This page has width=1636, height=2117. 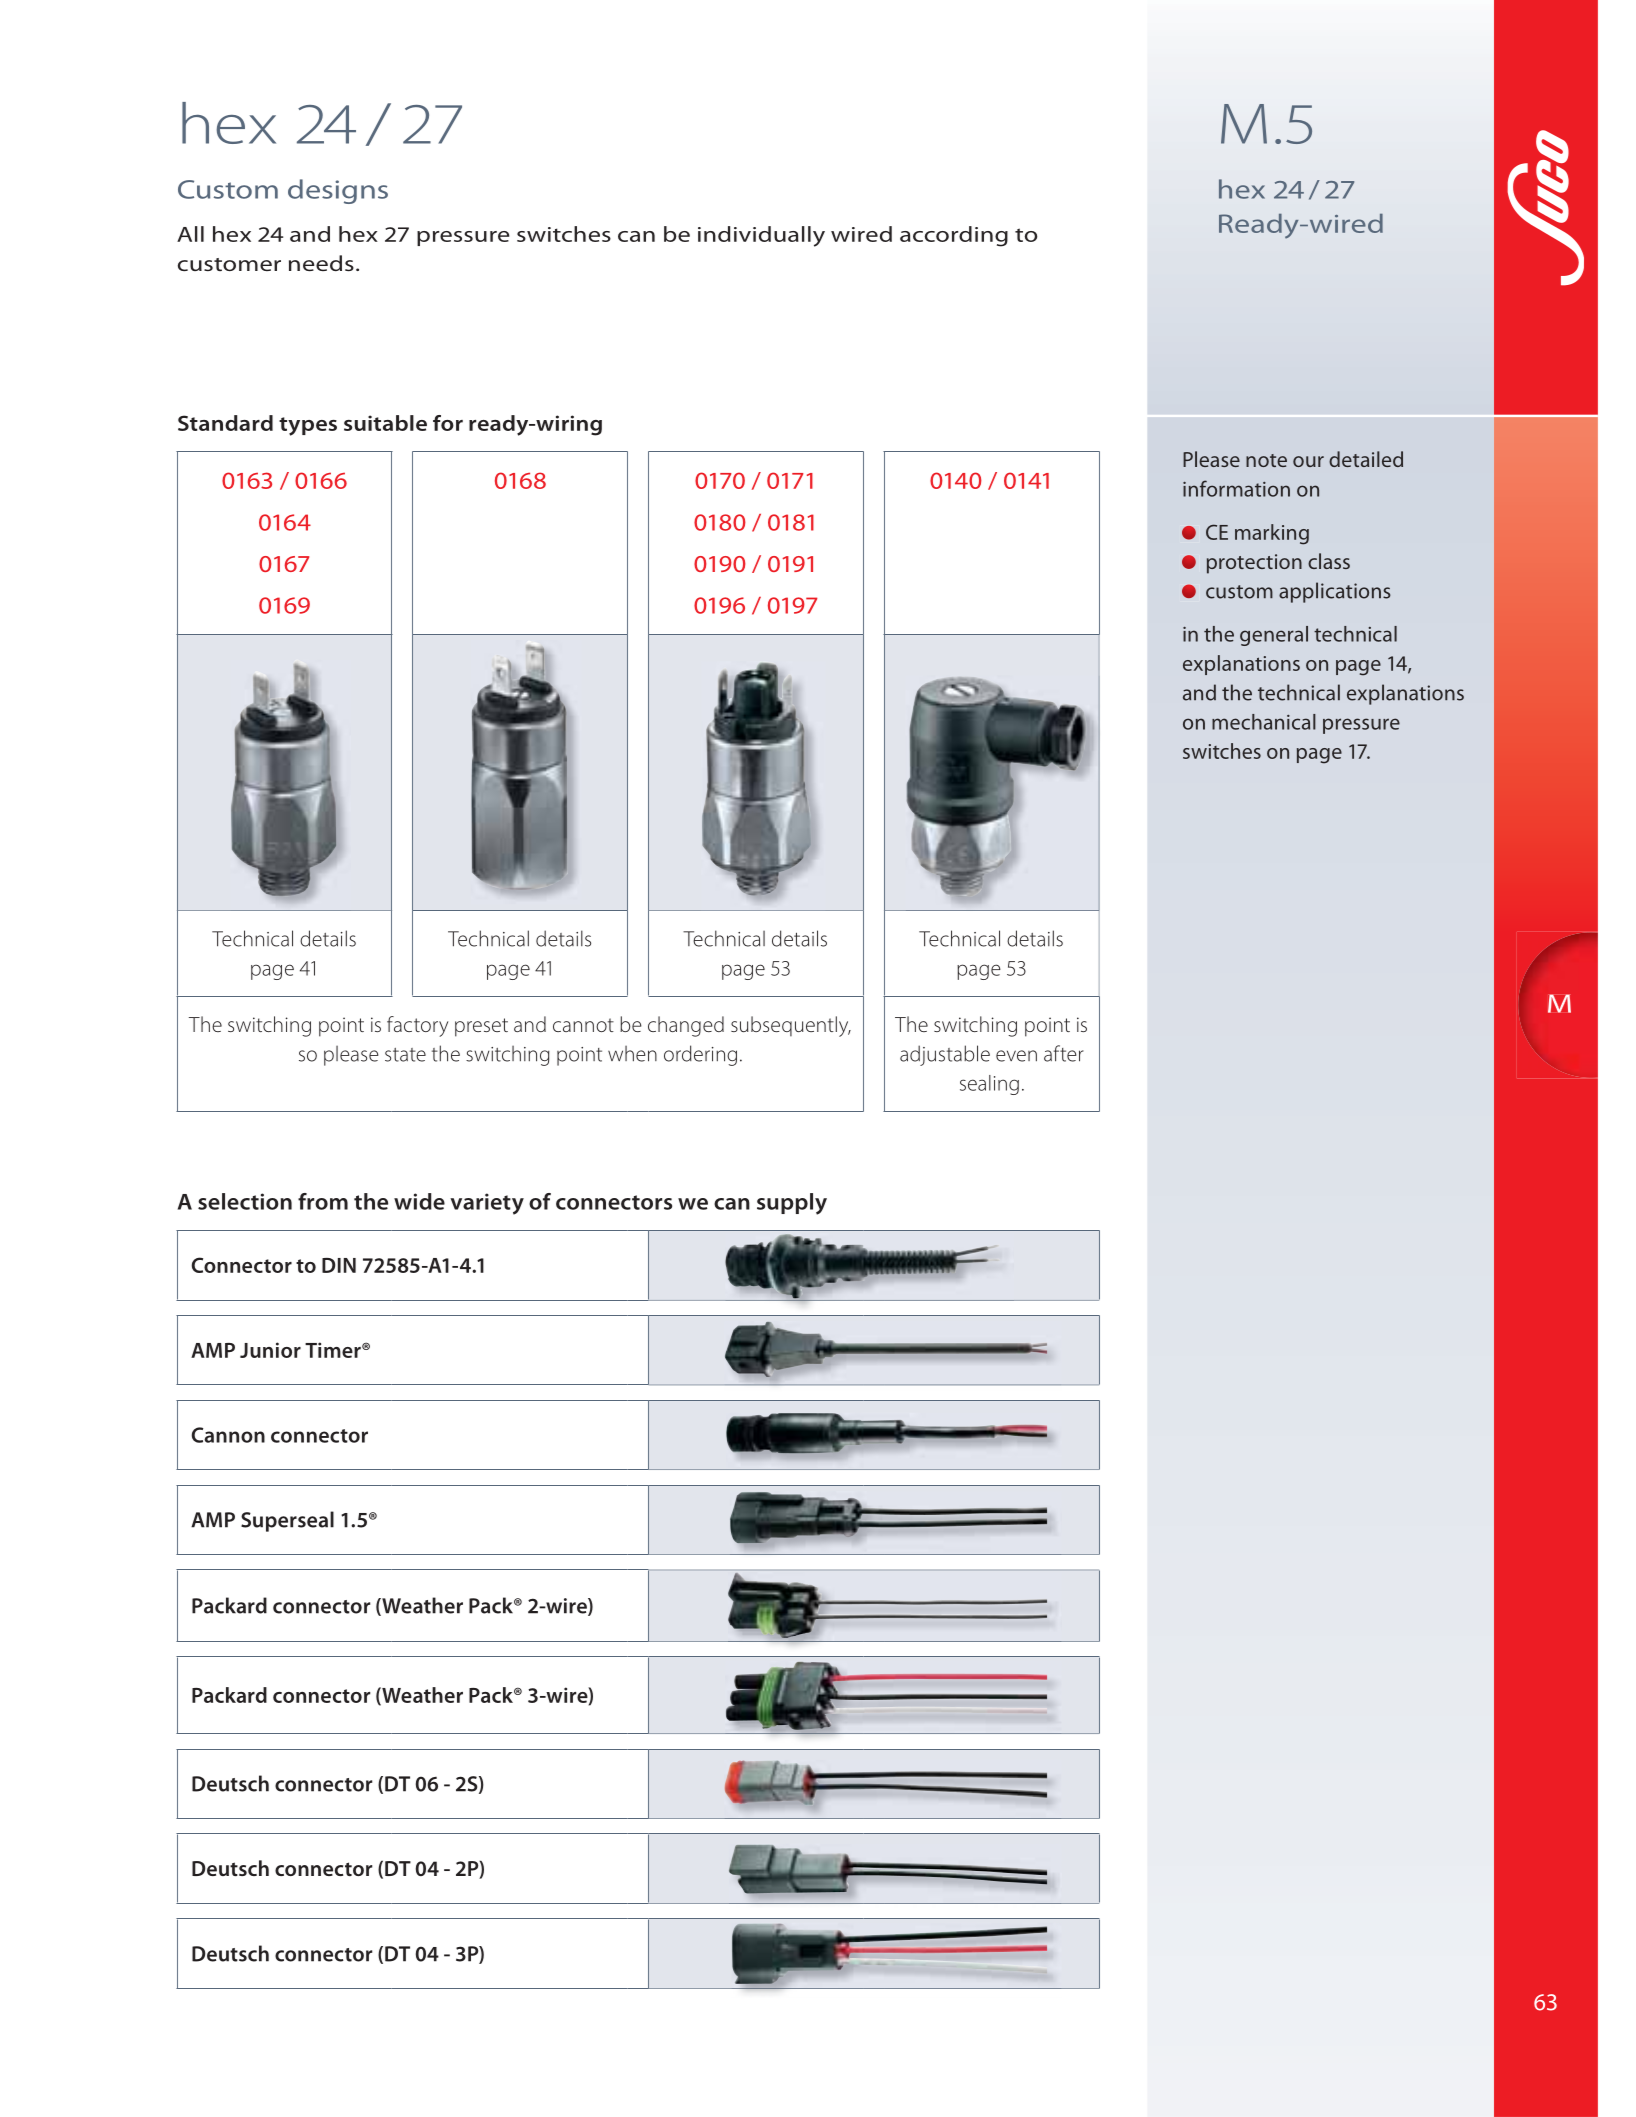 What do you see at coordinates (1064, 1053) in the page?
I see `after` at bounding box center [1064, 1053].
